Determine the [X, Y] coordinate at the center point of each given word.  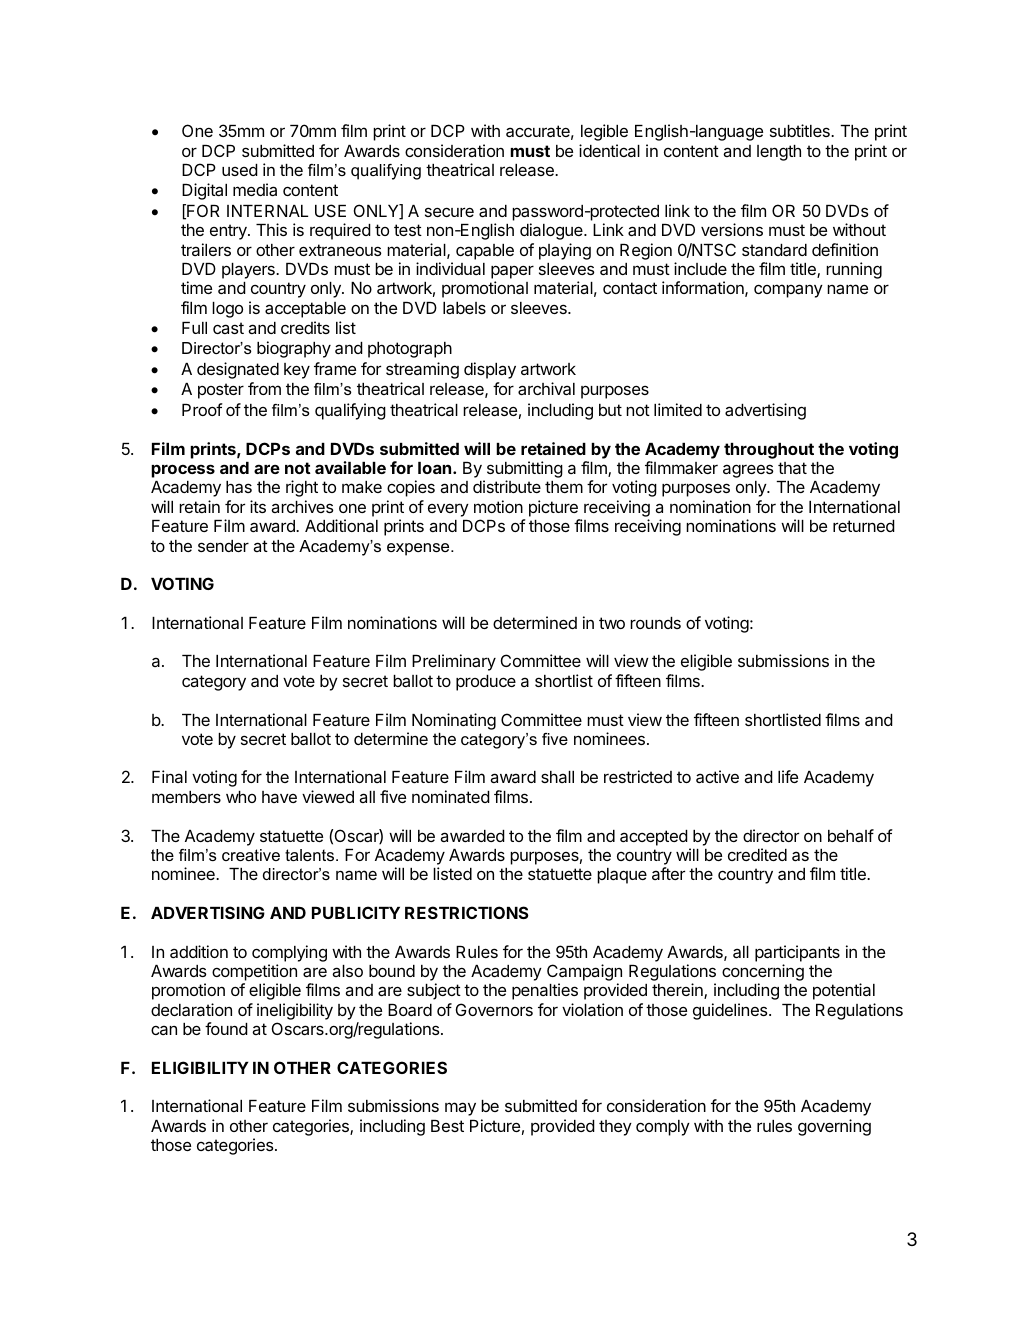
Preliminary [454, 662]
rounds [655, 623]
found [226, 1028]
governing [834, 1127]
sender [223, 546]
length [779, 153]
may [460, 1109]
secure [449, 212]
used [240, 170]
